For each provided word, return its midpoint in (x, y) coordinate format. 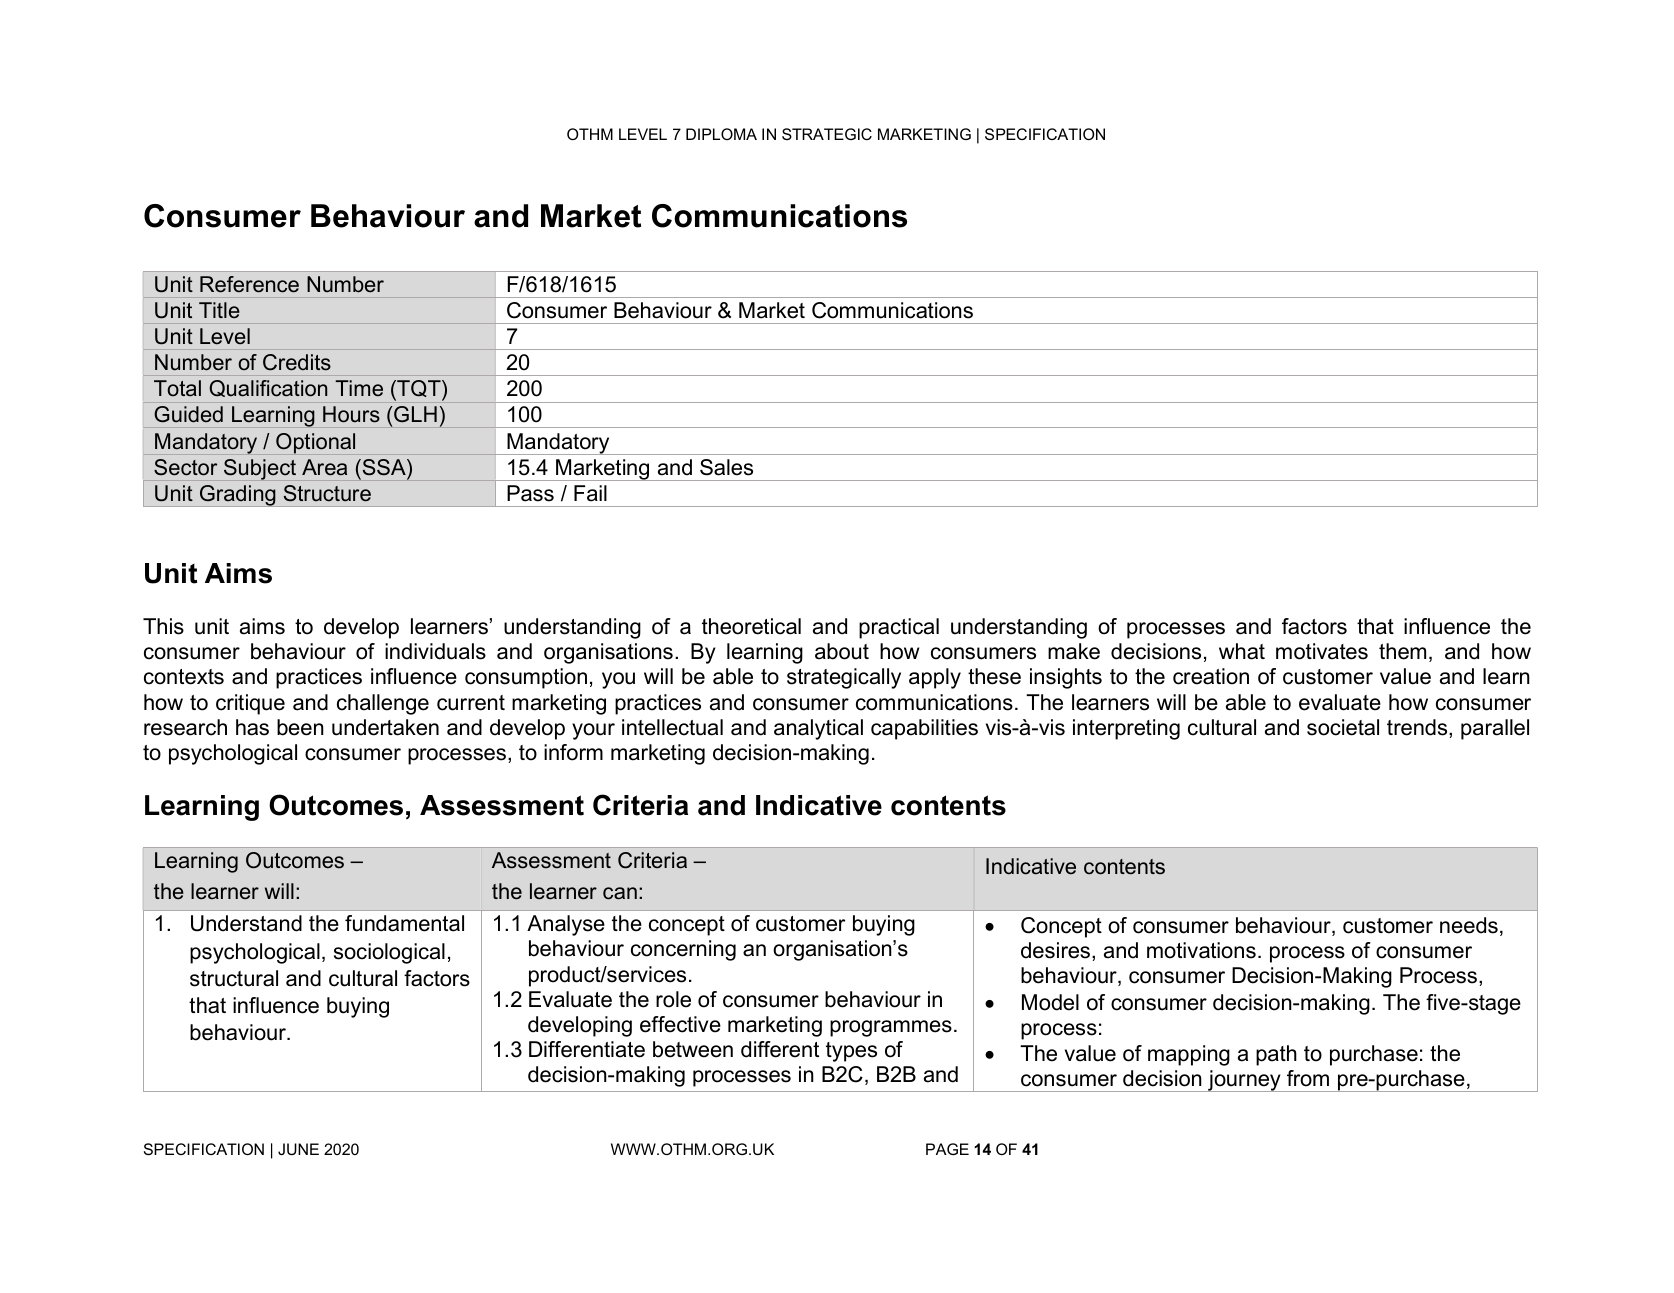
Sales (726, 467)
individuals (435, 651)
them (1402, 651)
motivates (1322, 651)
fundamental (404, 923)
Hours (351, 414)
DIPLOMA (721, 134)
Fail (590, 493)
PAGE (947, 1149)
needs (1469, 925)
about (842, 651)
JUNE (298, 1149)
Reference (249, 284)
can (620, 893)
